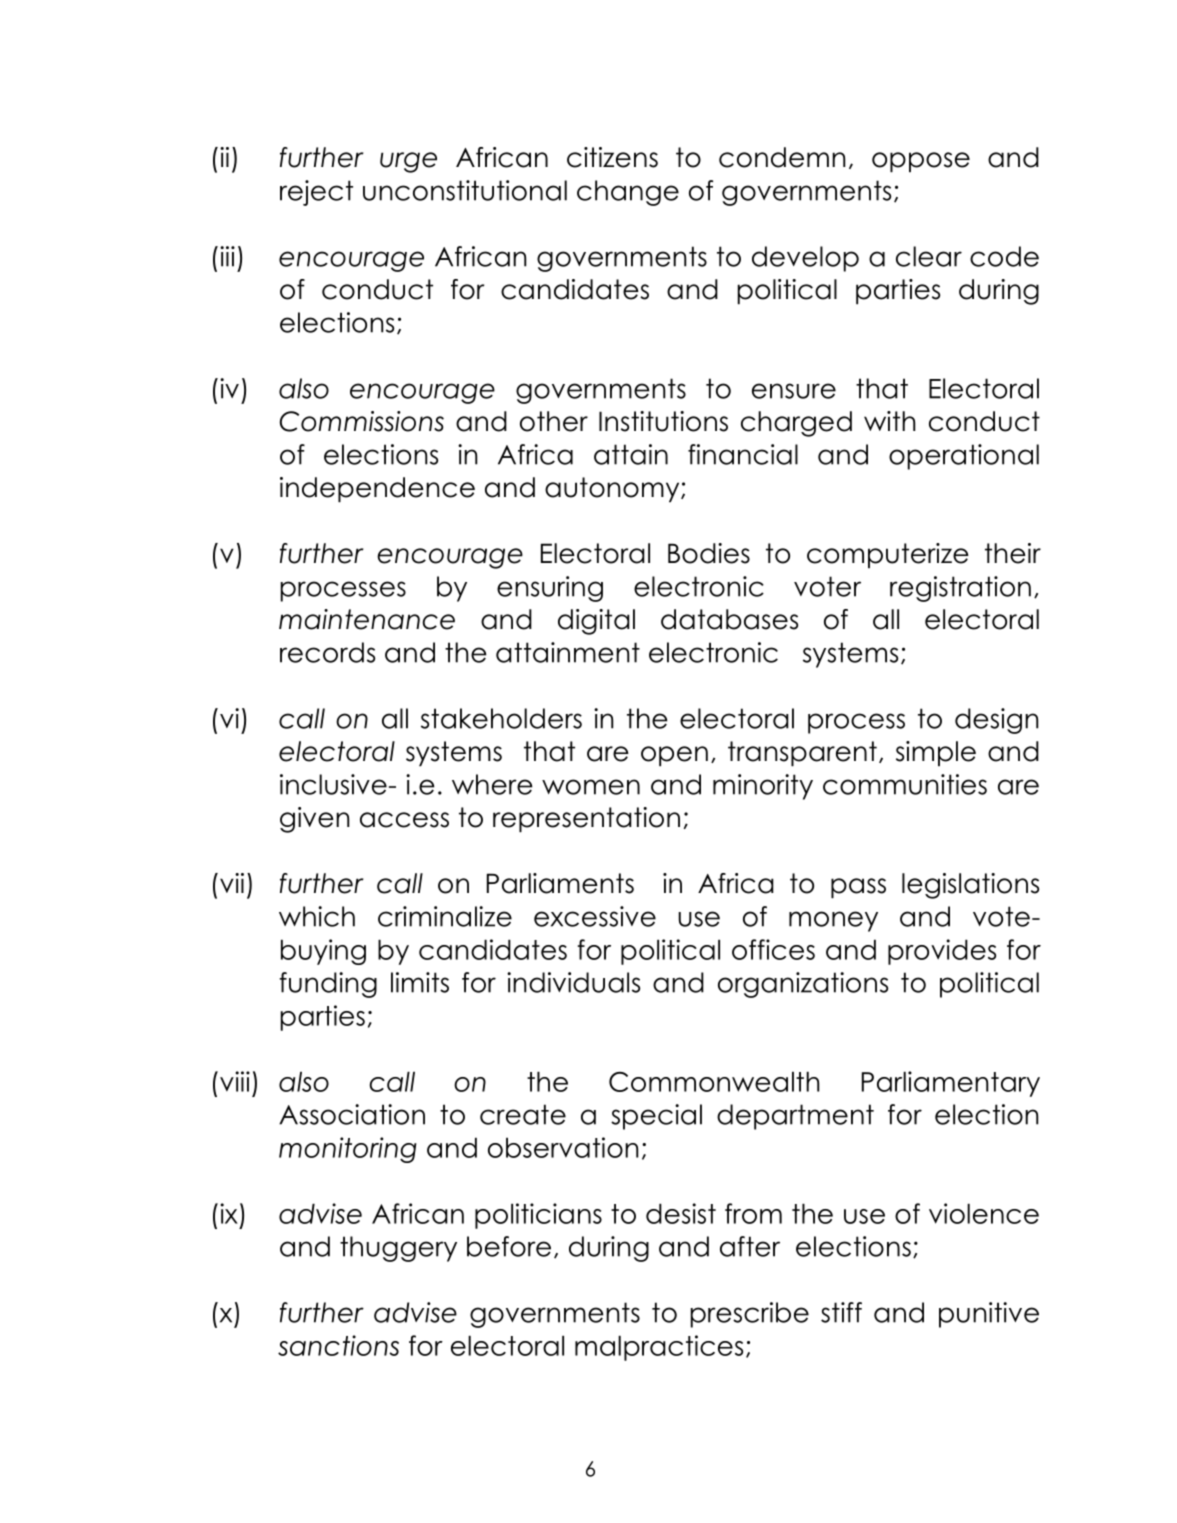 The height and width of the screenshot is (1523, 1177). I want to click on change, so click(628, 193).
